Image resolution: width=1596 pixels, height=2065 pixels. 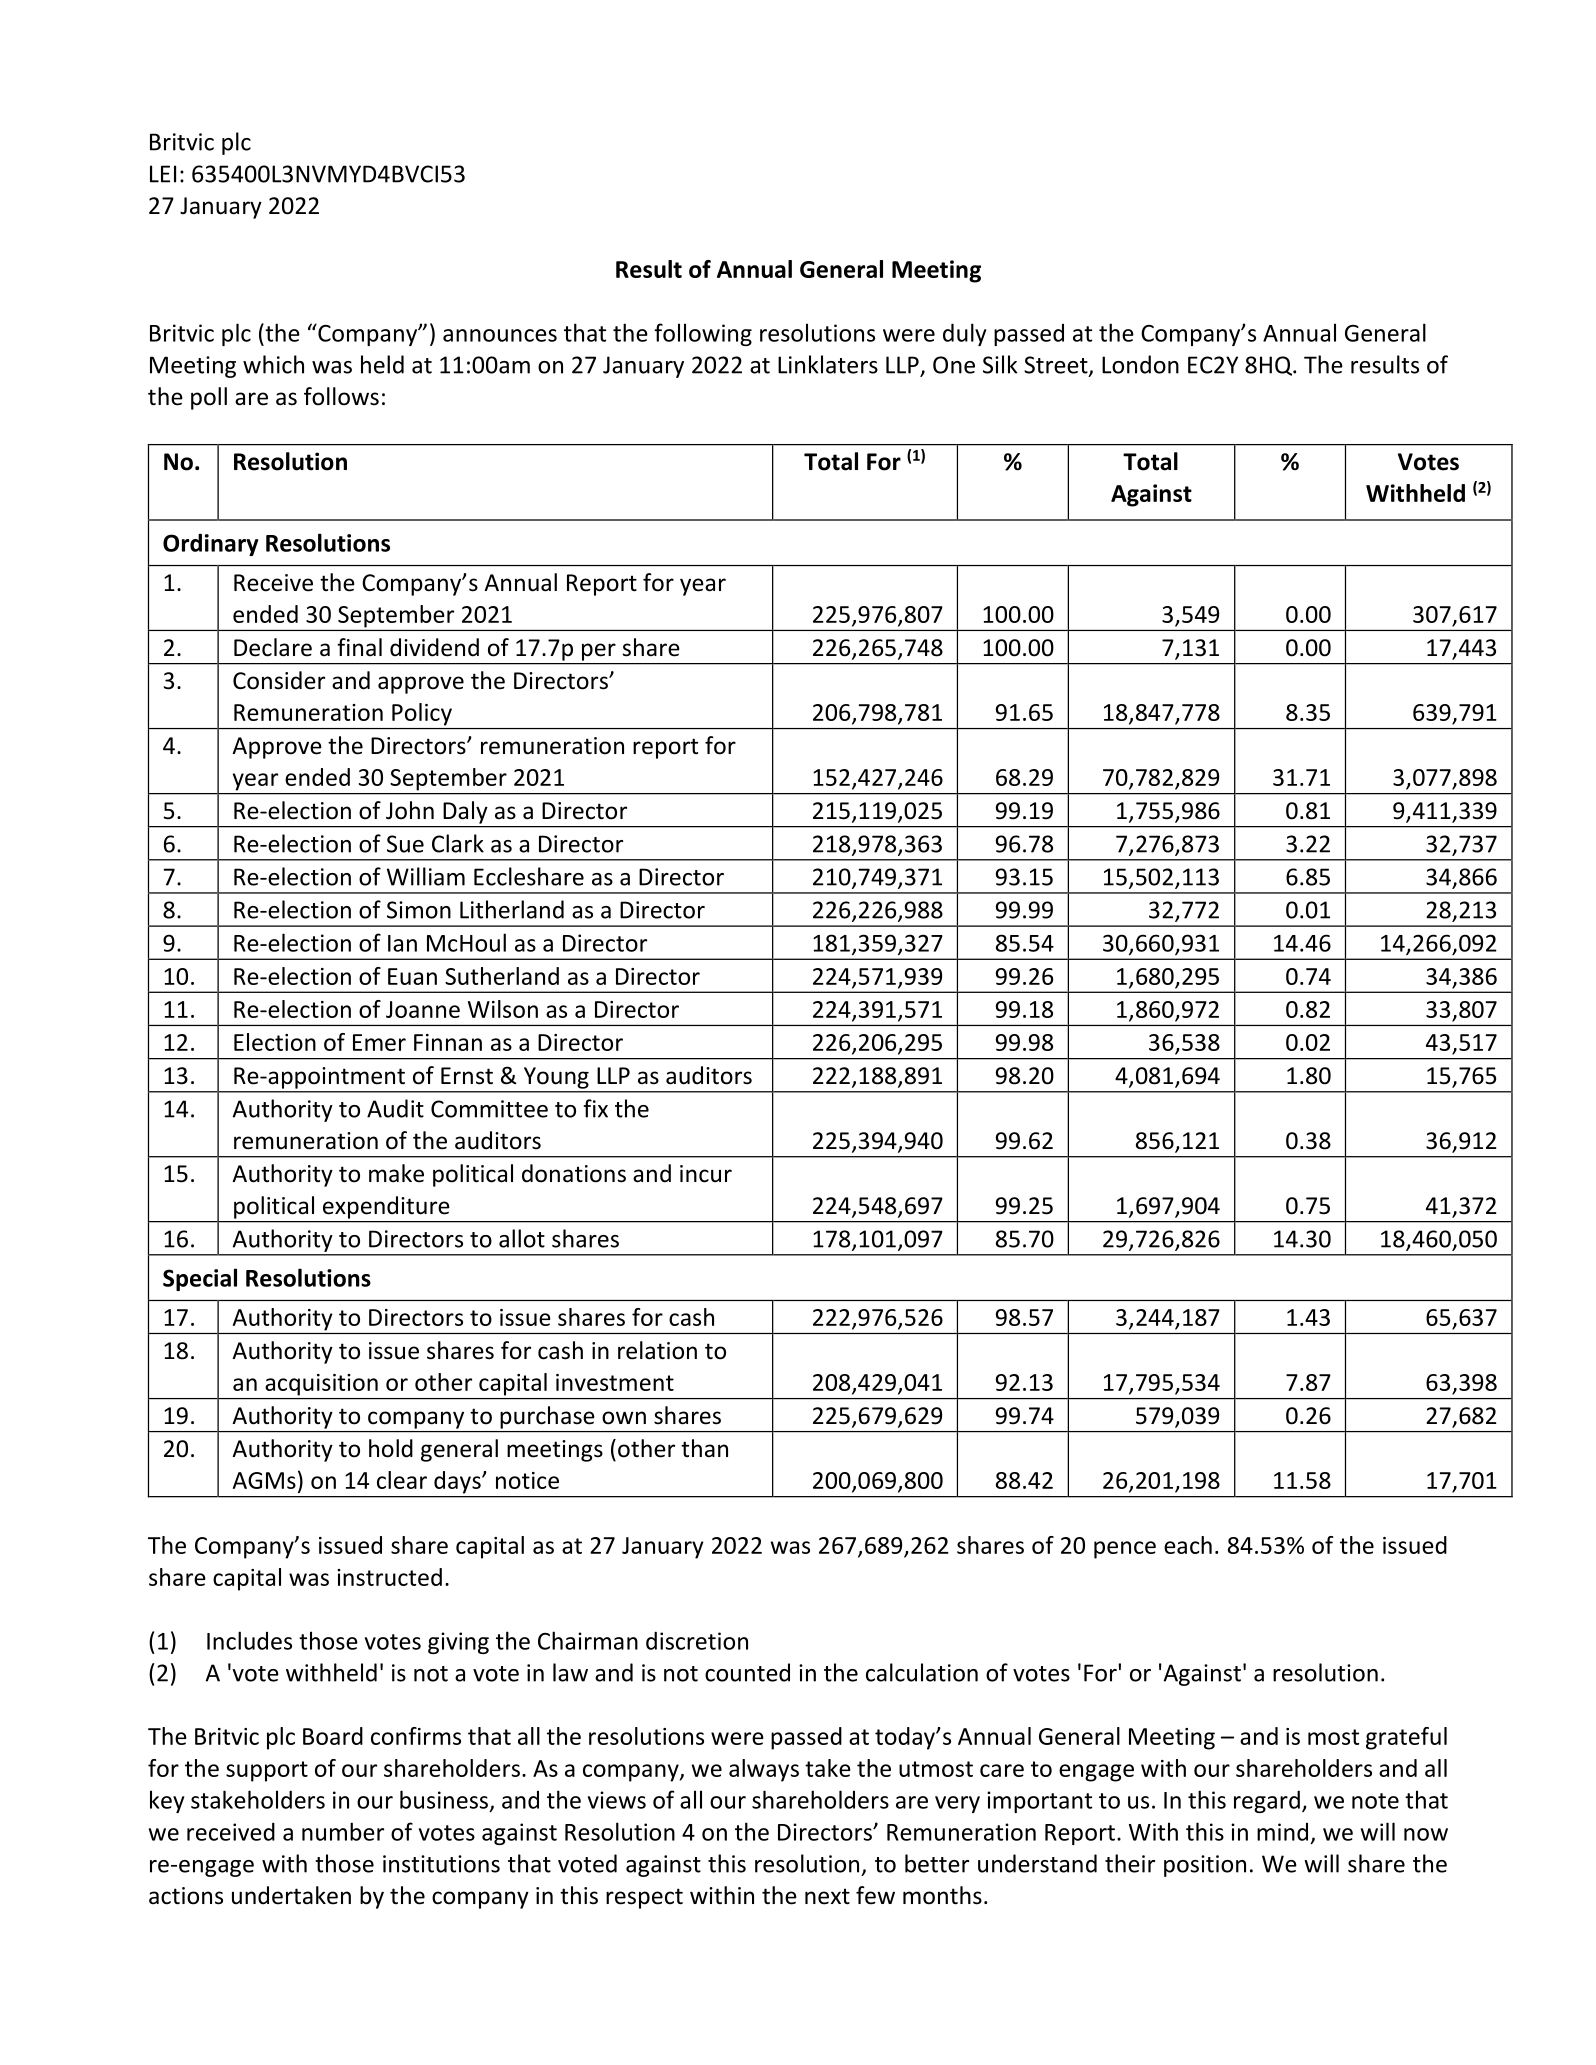 What do you see at coordinates (703, 334) in the page?
I see `following` at bounding box center [703, 334].
